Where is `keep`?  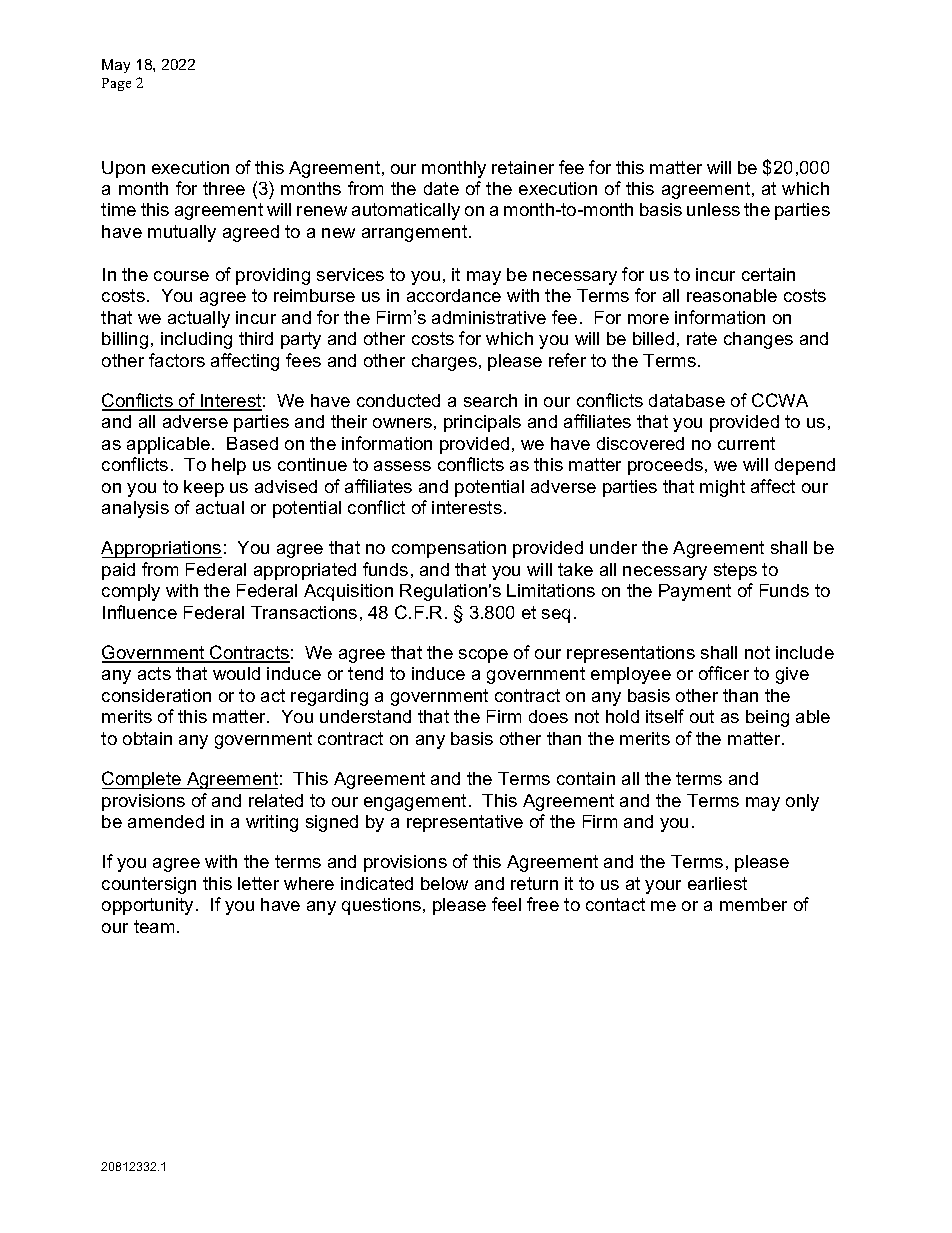 keep is located at coordinates (204, 488).
